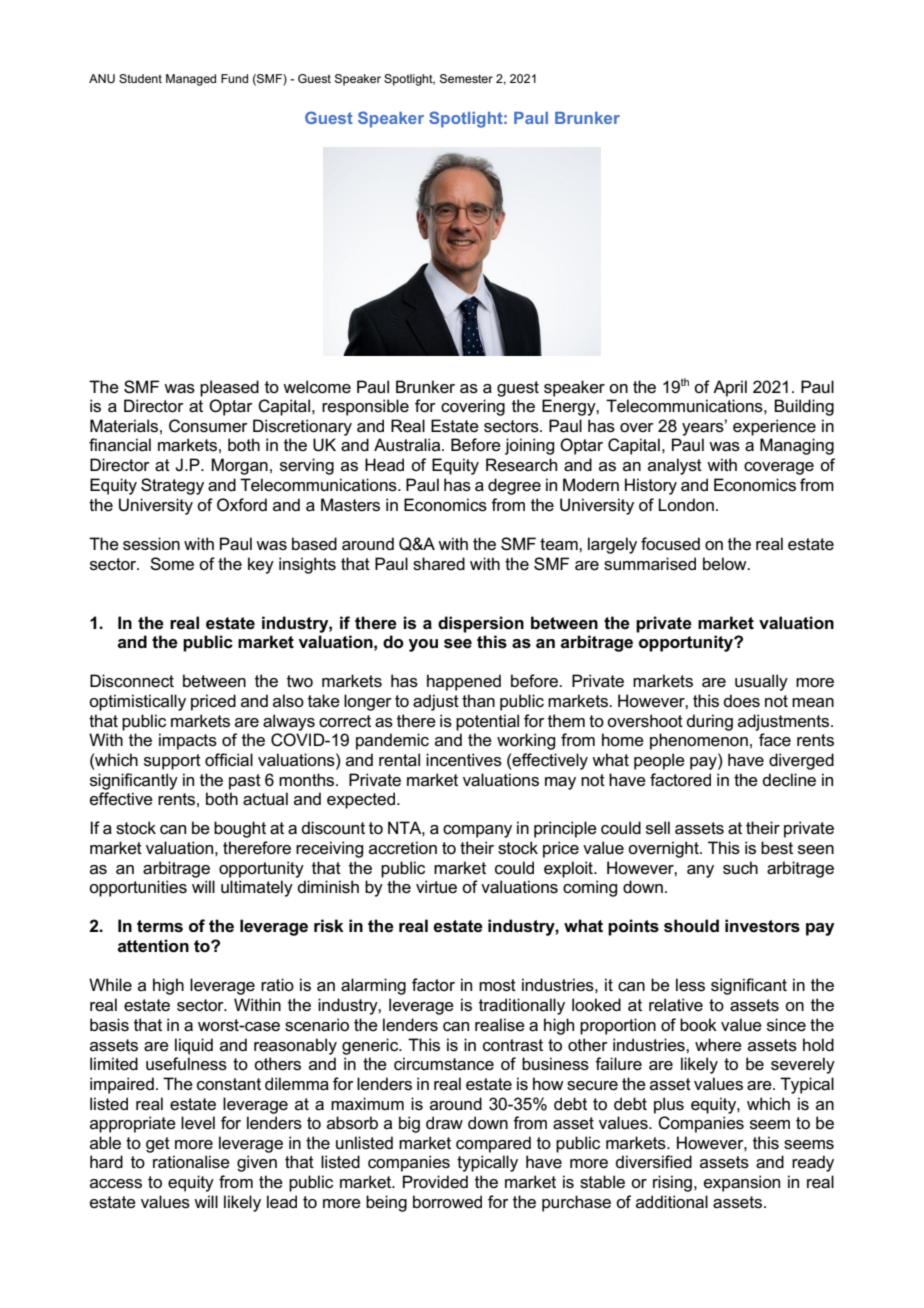 The image size is (924, 1308). Describe the element at coordinates (132, 681) in the screenshot. I see `Disconnect` at that location.
